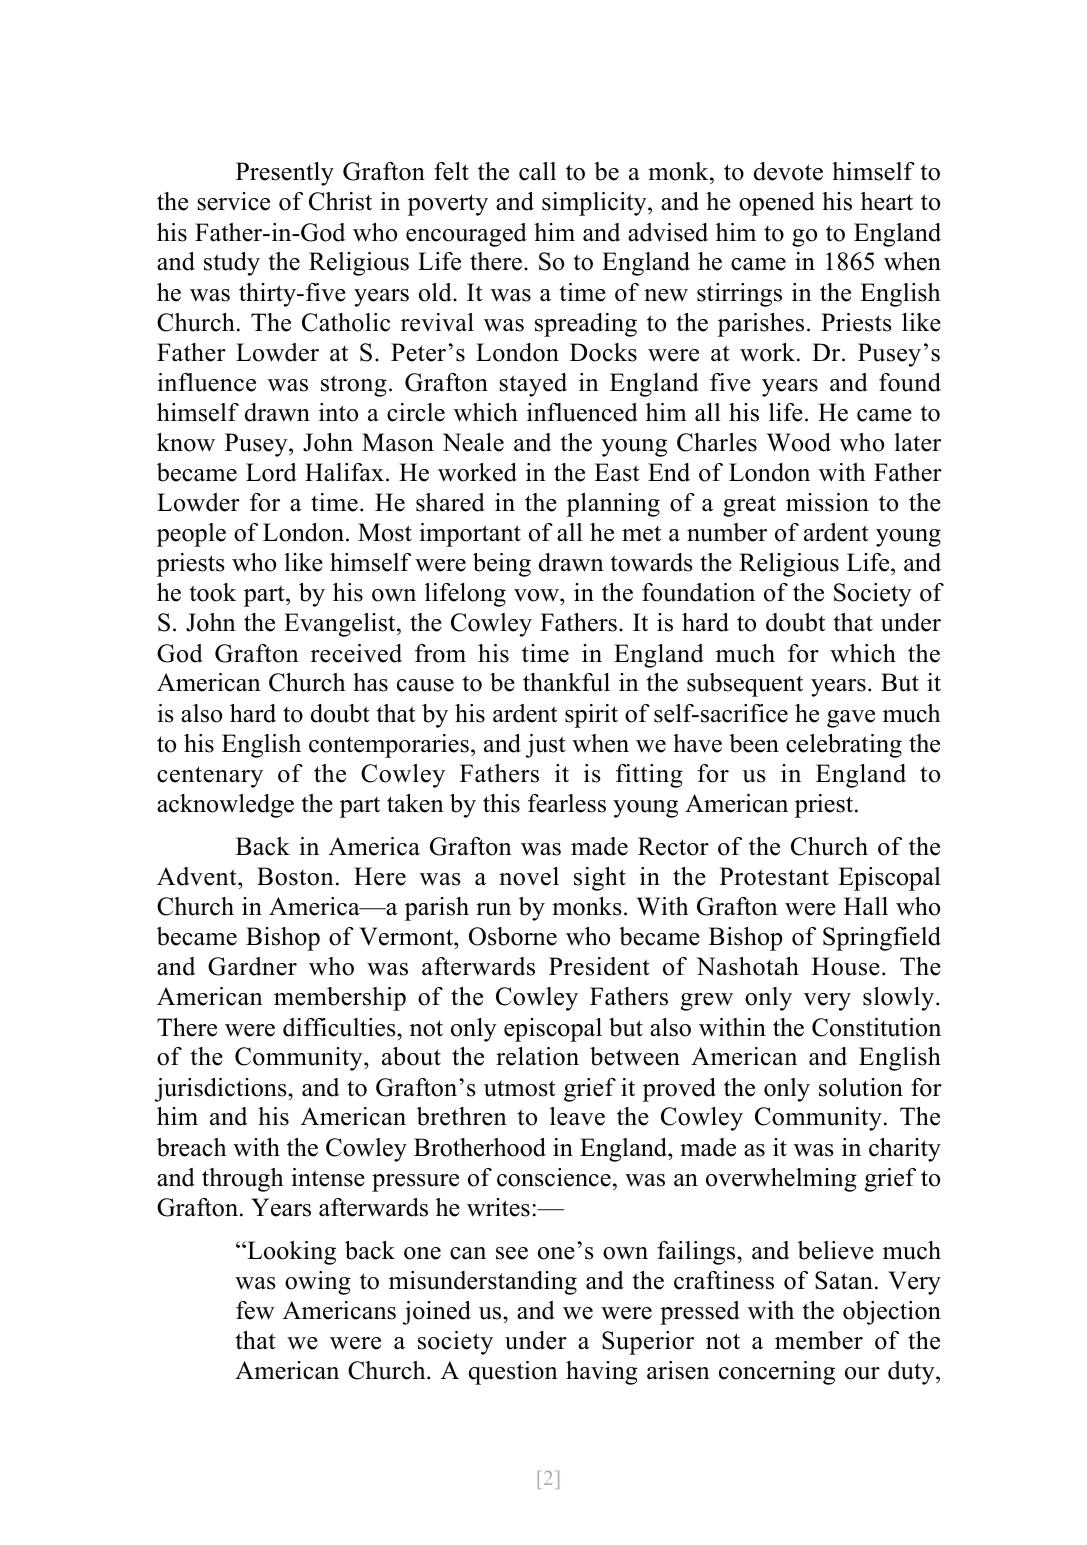 The image size is (1087, 1545). Describe the element at coordinates (285, 174) in the page. I see `Presently` at that location.
